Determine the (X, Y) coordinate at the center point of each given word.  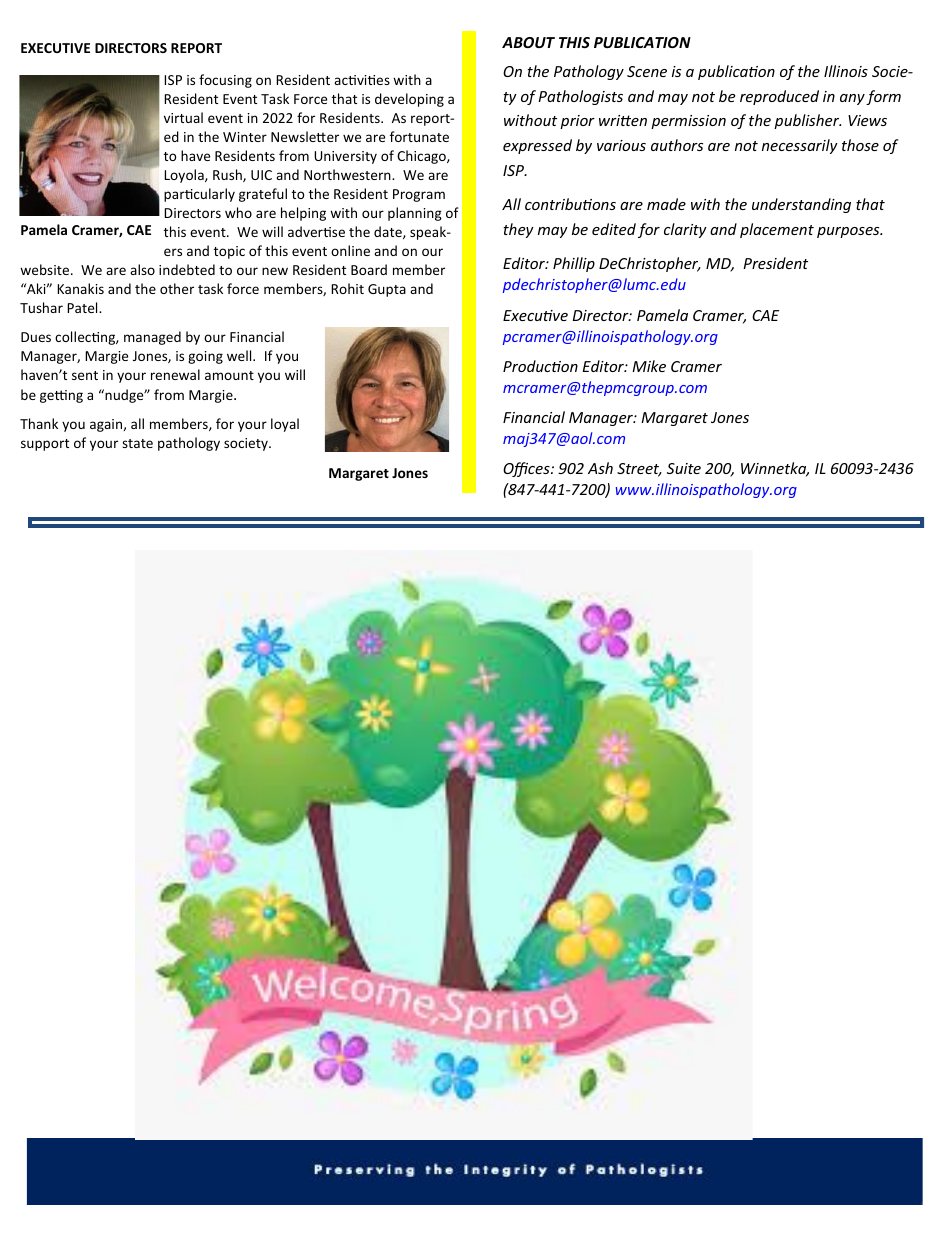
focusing (225, 81)
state (137, 443)
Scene (647, 71)
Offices (527, 469)
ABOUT (528, 42)
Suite (684, 468)
